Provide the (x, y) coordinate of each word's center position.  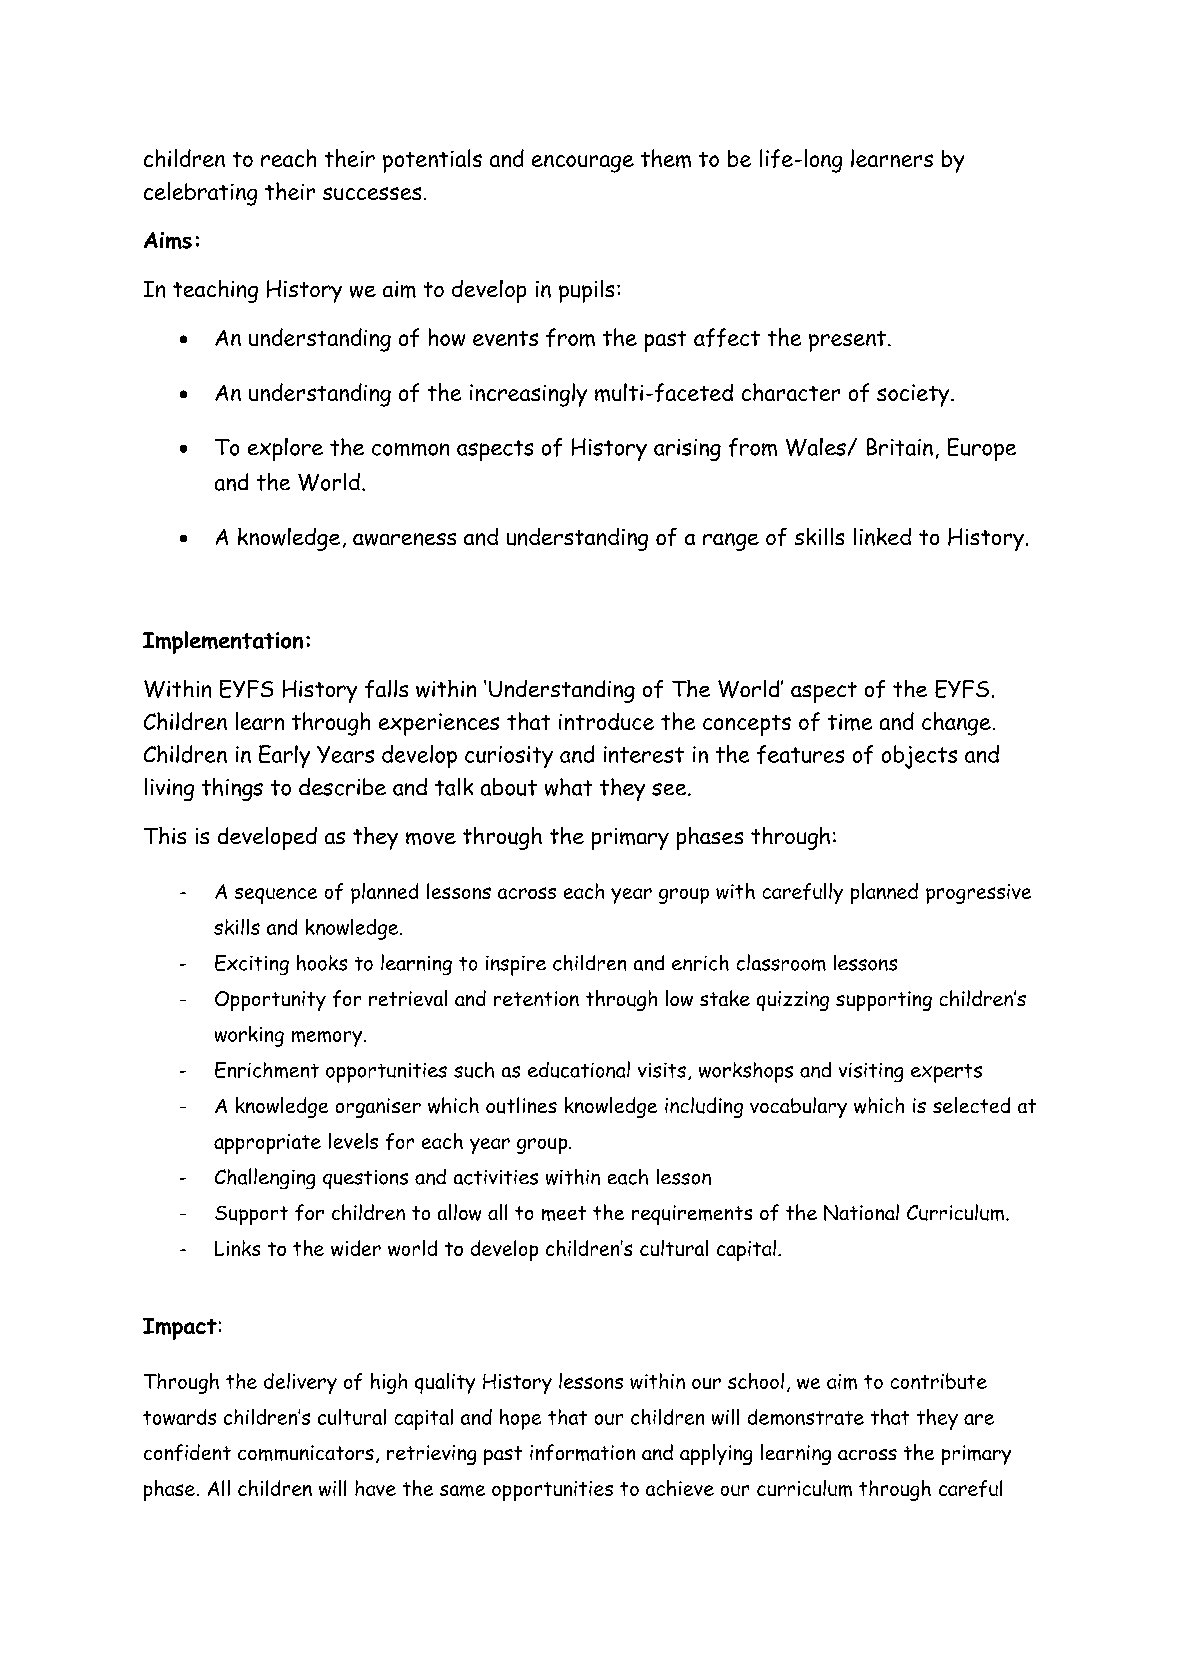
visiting (871, 1072)
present (847, 341)
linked (882, 537)
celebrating (200, 194)
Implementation (223, 642)
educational (579, 1069)
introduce (606, 721)
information (582, 1452)
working (249, 1036)
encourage (583, 164)
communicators (306, 1453)
